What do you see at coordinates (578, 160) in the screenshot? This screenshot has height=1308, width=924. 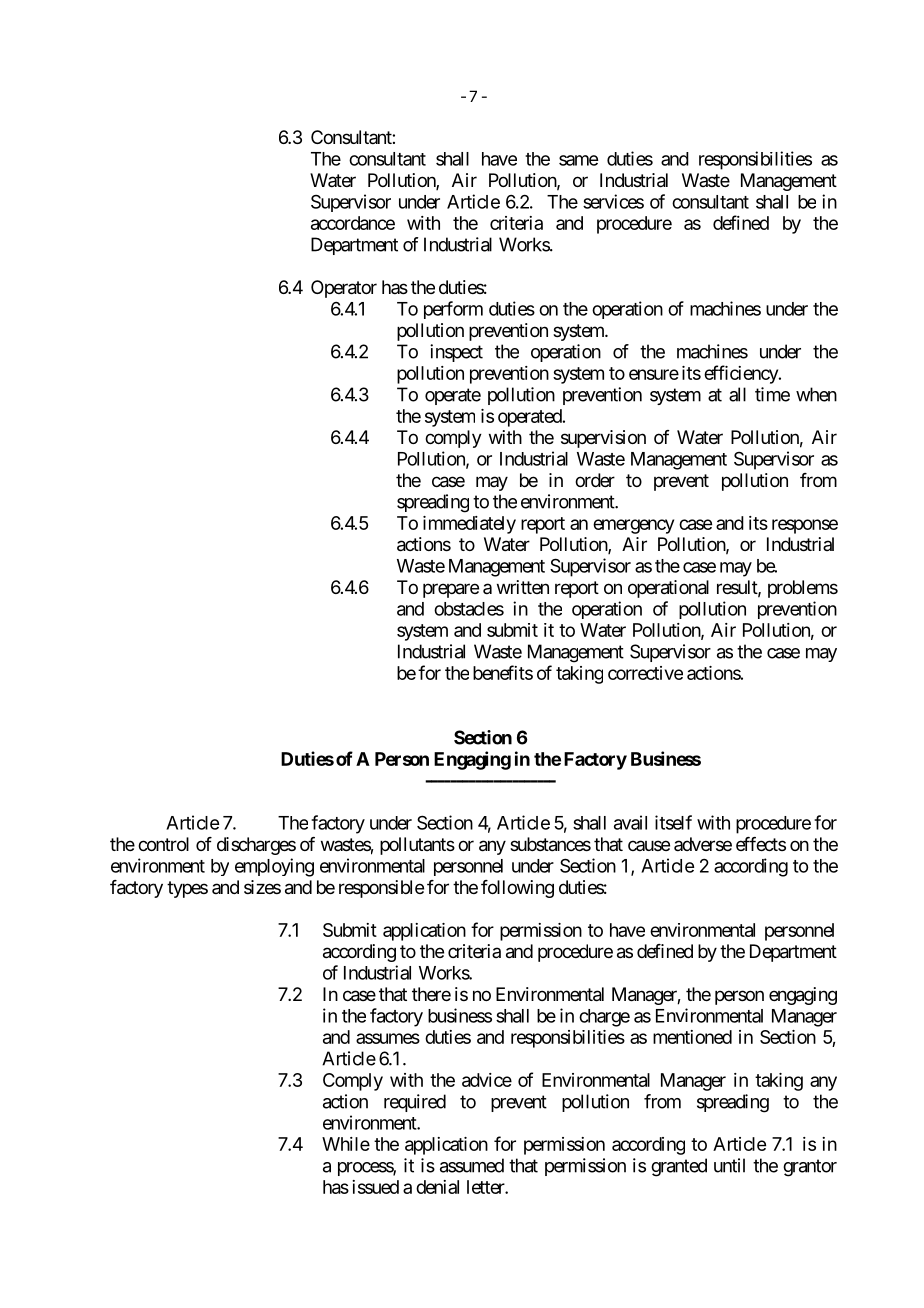 I see `same` at bounding box center [578, 160].
